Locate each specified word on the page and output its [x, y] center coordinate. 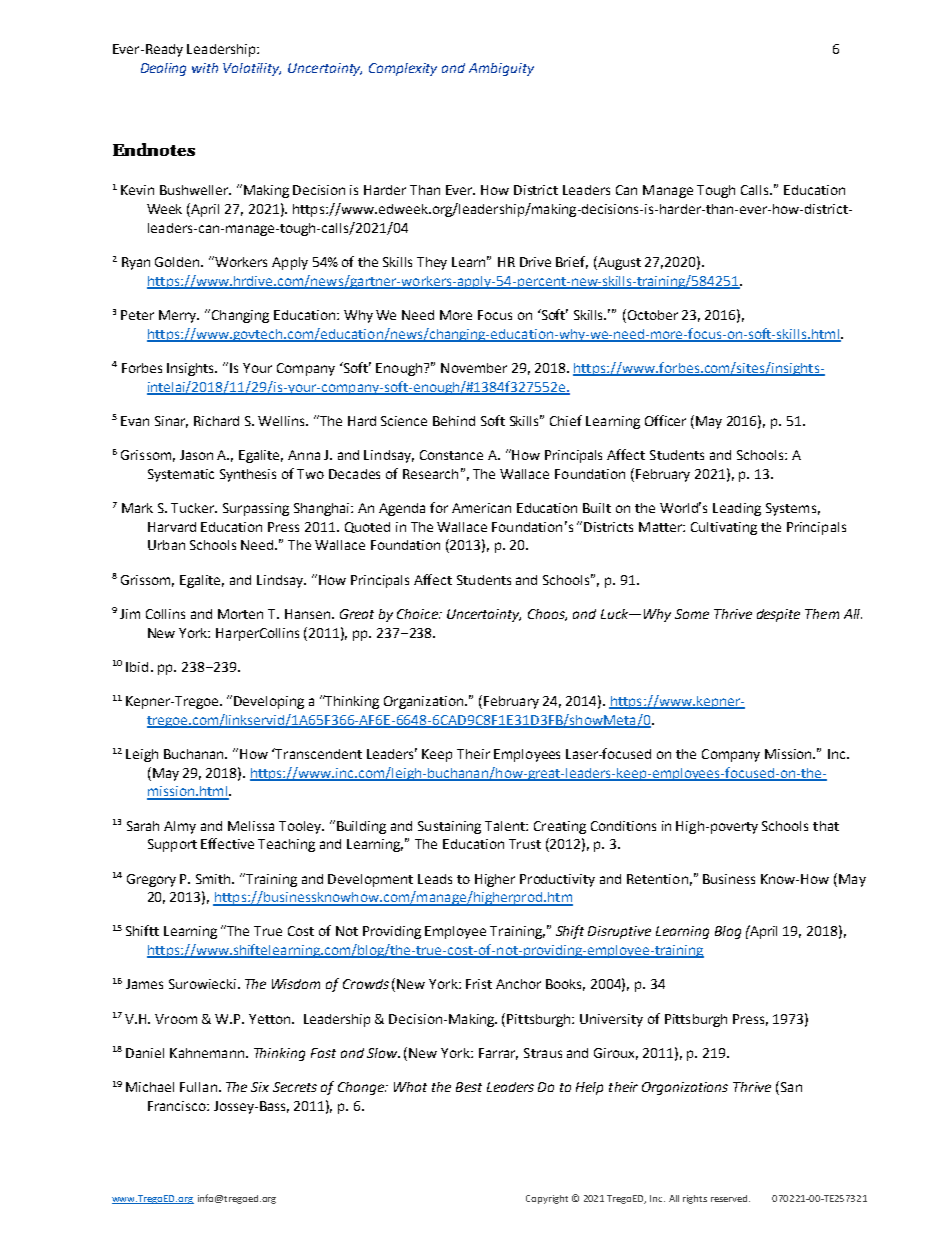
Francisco [178, 1106]
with [205, 68]
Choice [418, 614]
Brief [572, 262]
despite [778, 615]
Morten [240, 614]
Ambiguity [501, 69]
